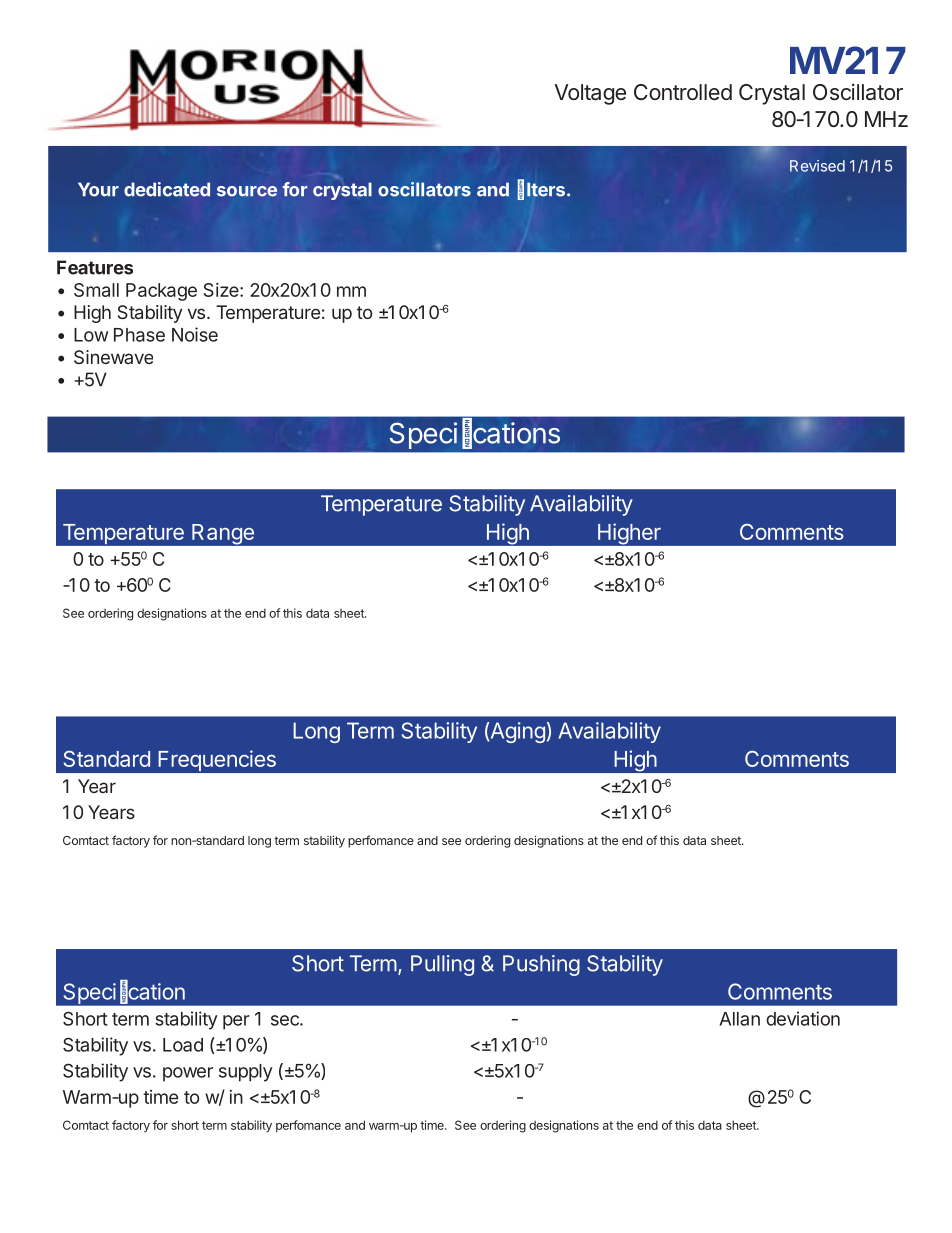  I want to click on dedicated, so click(167, 189).
